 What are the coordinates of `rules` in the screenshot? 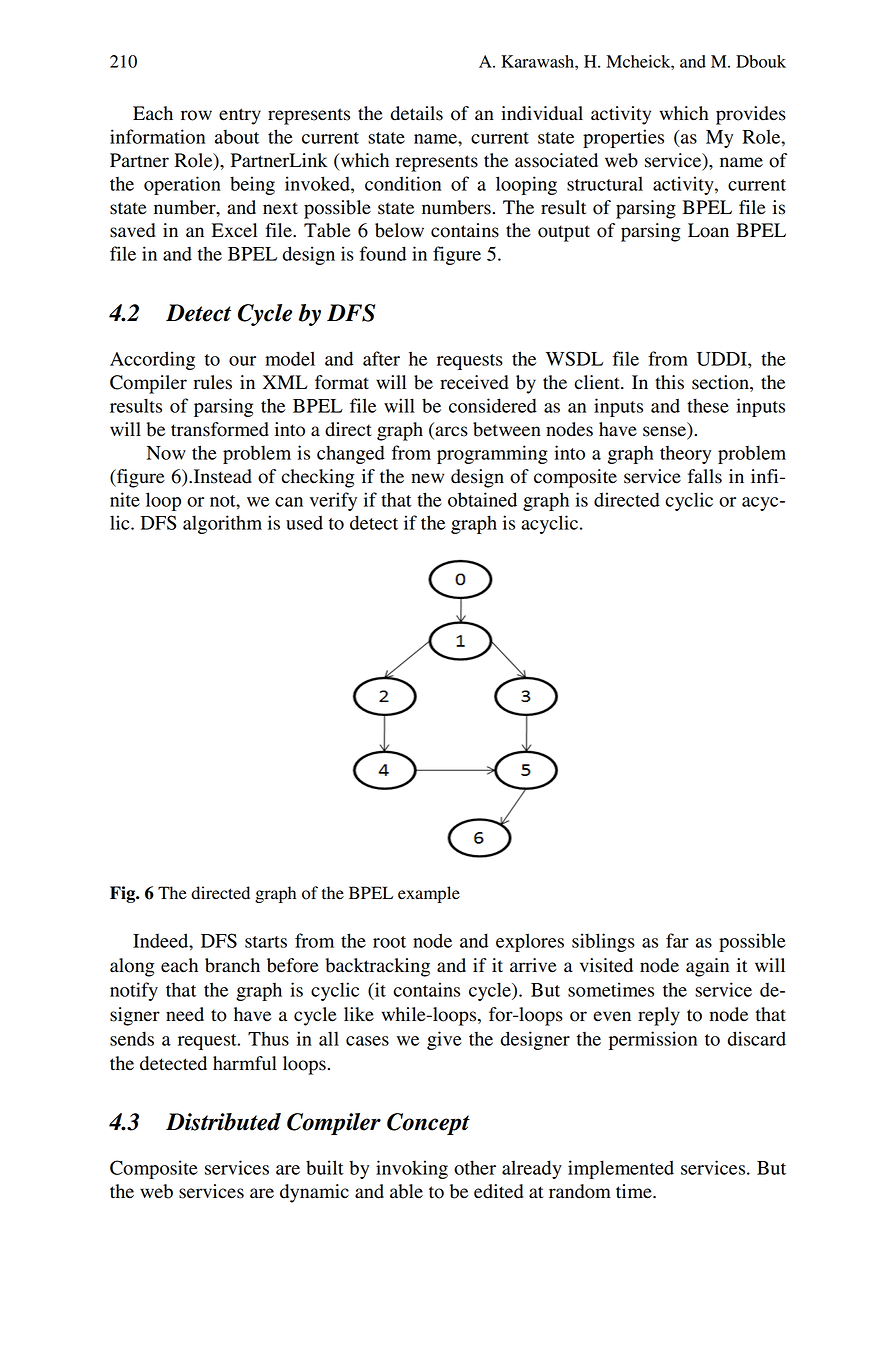 It's located at (212, 382).
